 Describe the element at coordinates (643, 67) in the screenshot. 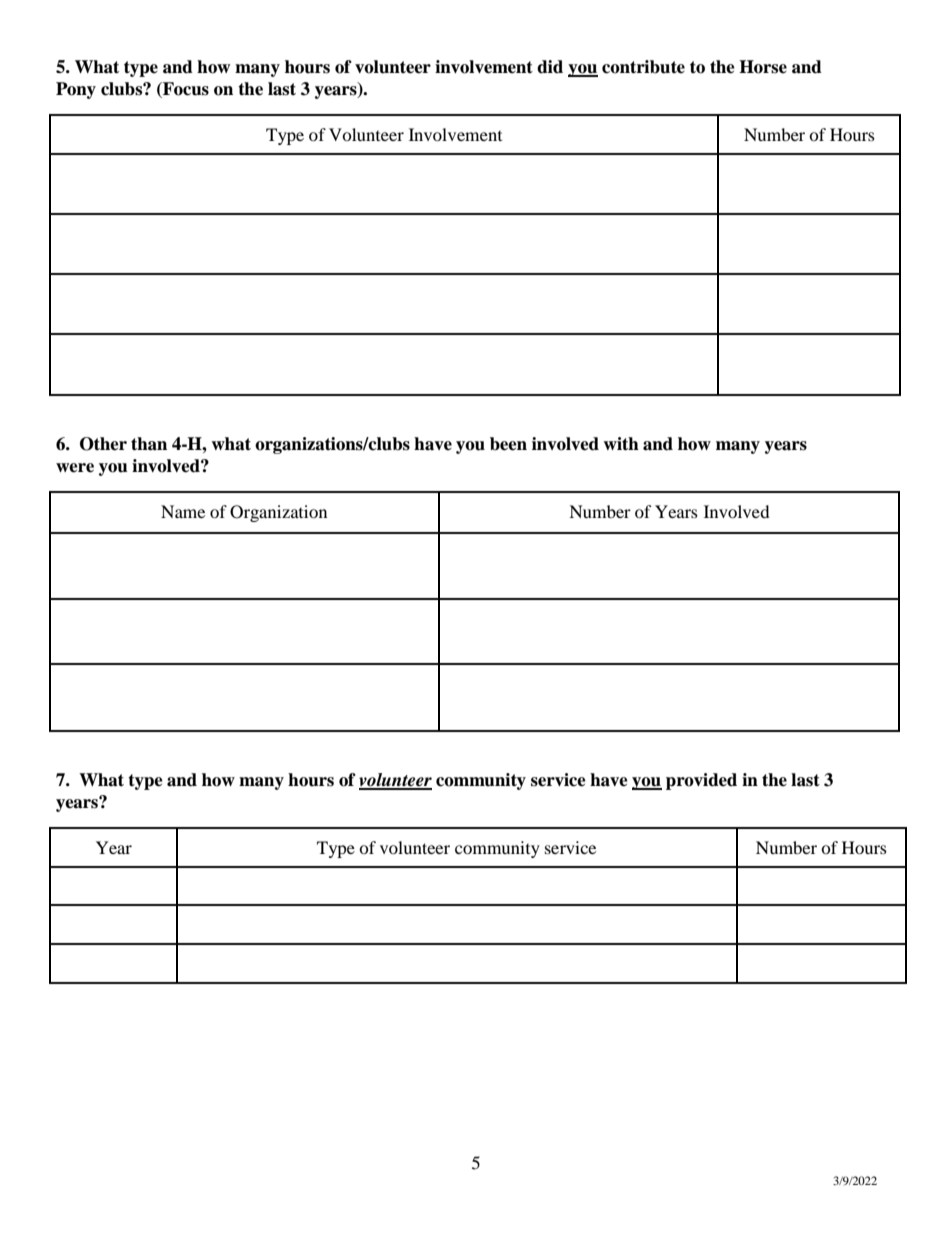

I see `contribute` at that location.
